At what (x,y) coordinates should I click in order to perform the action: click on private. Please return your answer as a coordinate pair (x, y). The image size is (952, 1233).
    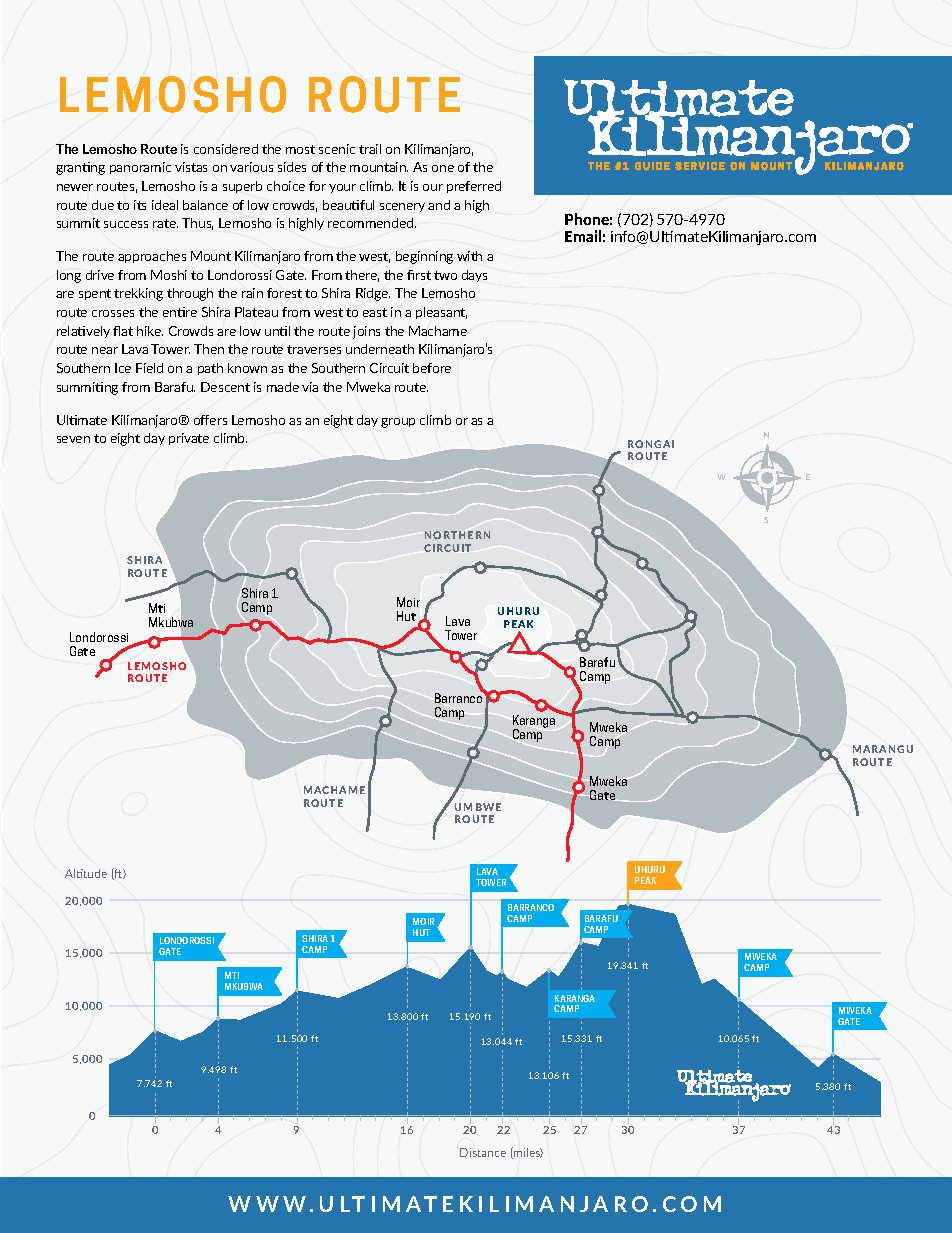
    Looking at the image, I should click on (189, 439).
